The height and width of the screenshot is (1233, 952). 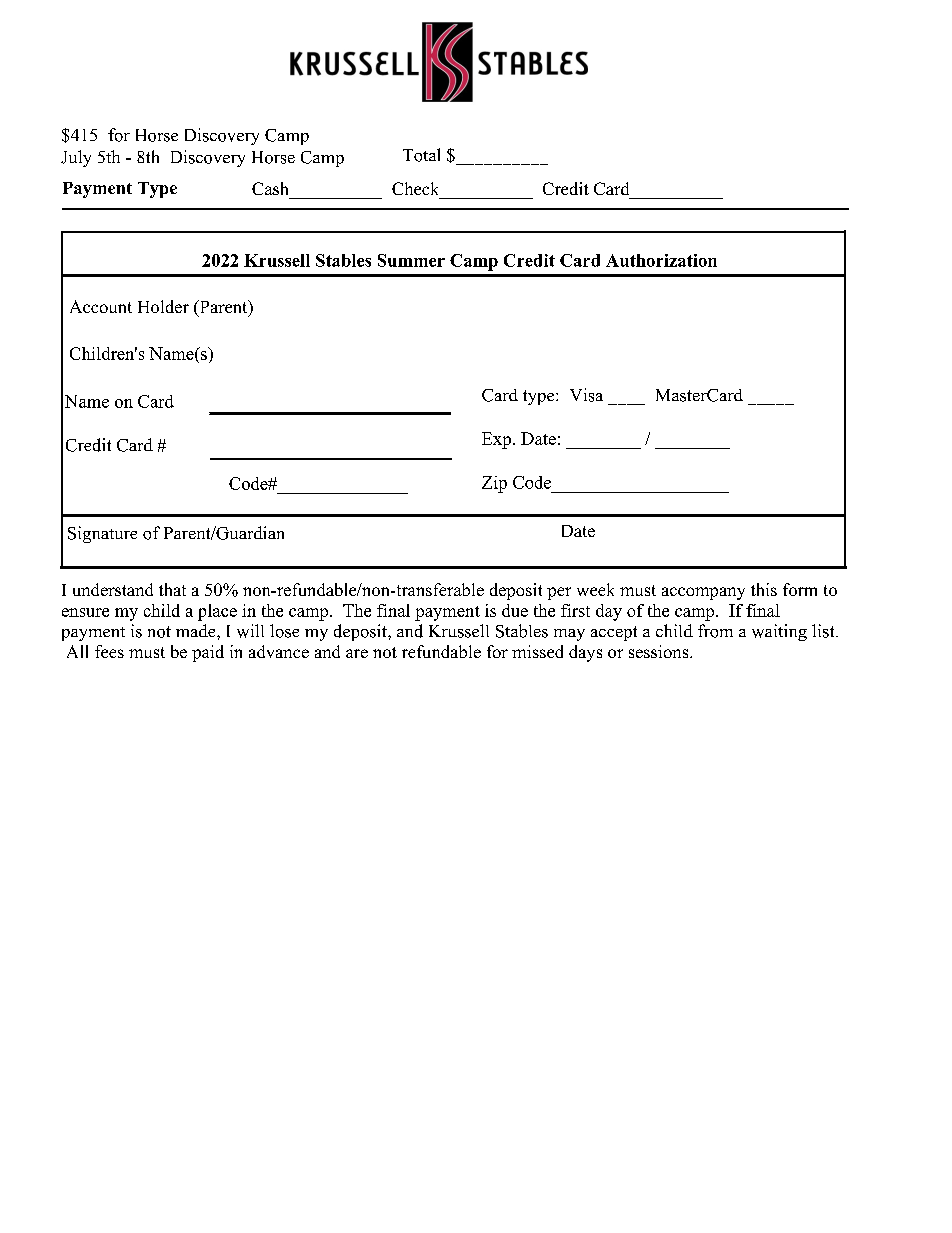 What do you see at coordinates (661, 260) in the screenshot?
I see `Authorization` at bounding box center [661, 260].
